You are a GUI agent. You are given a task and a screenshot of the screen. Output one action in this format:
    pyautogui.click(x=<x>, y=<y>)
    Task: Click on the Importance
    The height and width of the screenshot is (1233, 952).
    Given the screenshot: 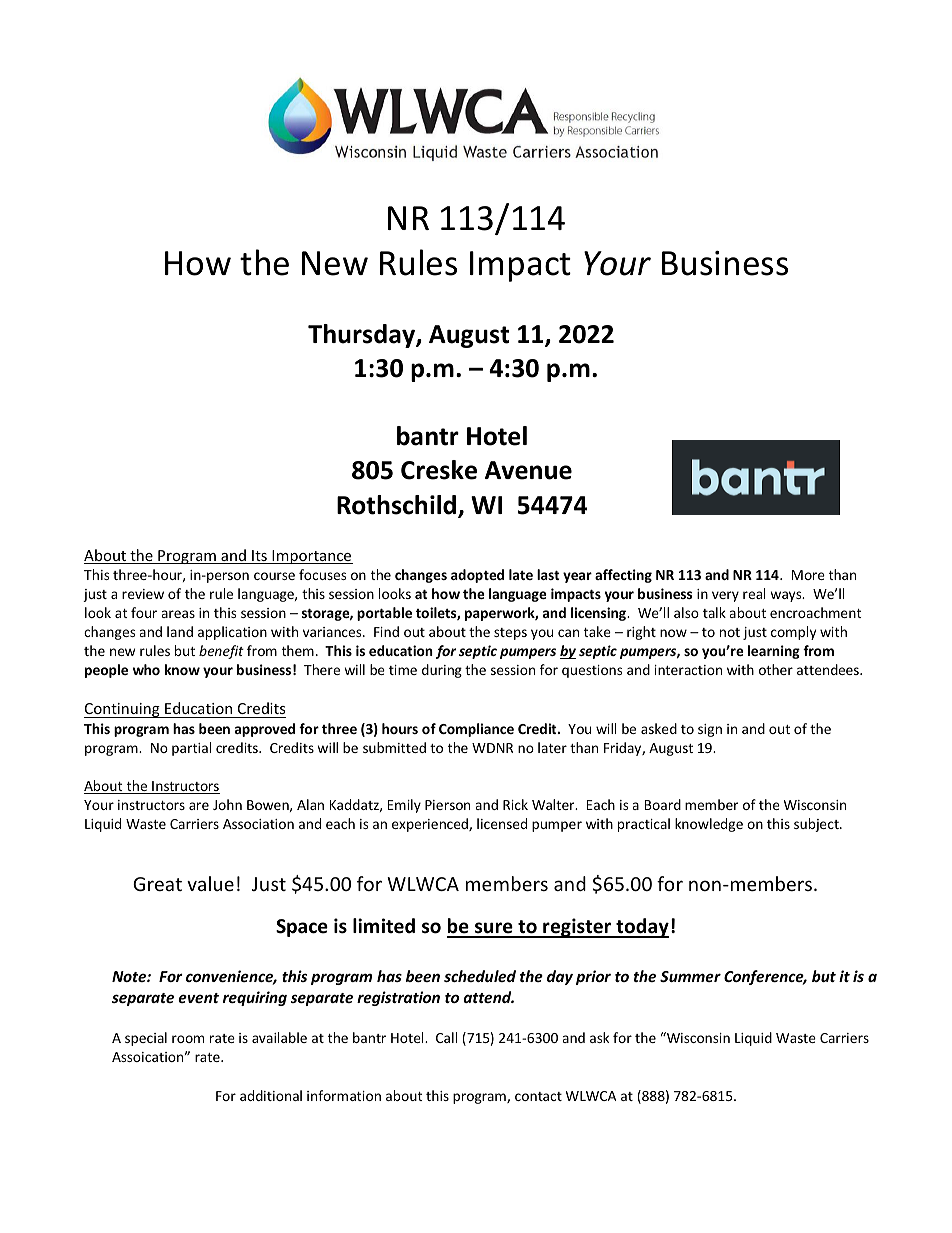 What is the action you would take?
    pyautogui.click(x=311, y=557)
